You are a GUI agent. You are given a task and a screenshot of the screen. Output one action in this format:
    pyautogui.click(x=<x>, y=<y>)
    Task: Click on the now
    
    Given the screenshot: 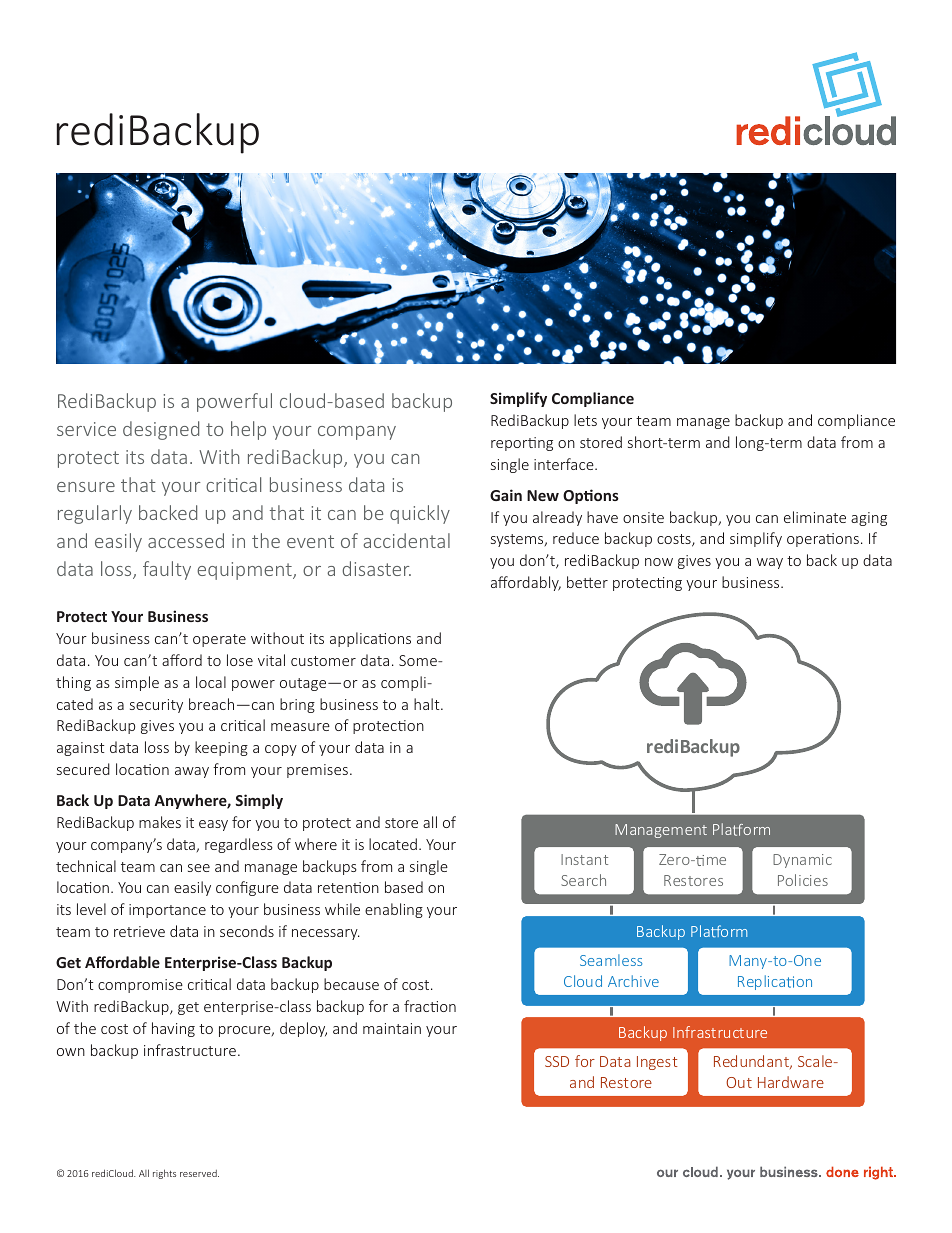 What is the action you would take?
    pyautogui.click(x=659, y=562)
